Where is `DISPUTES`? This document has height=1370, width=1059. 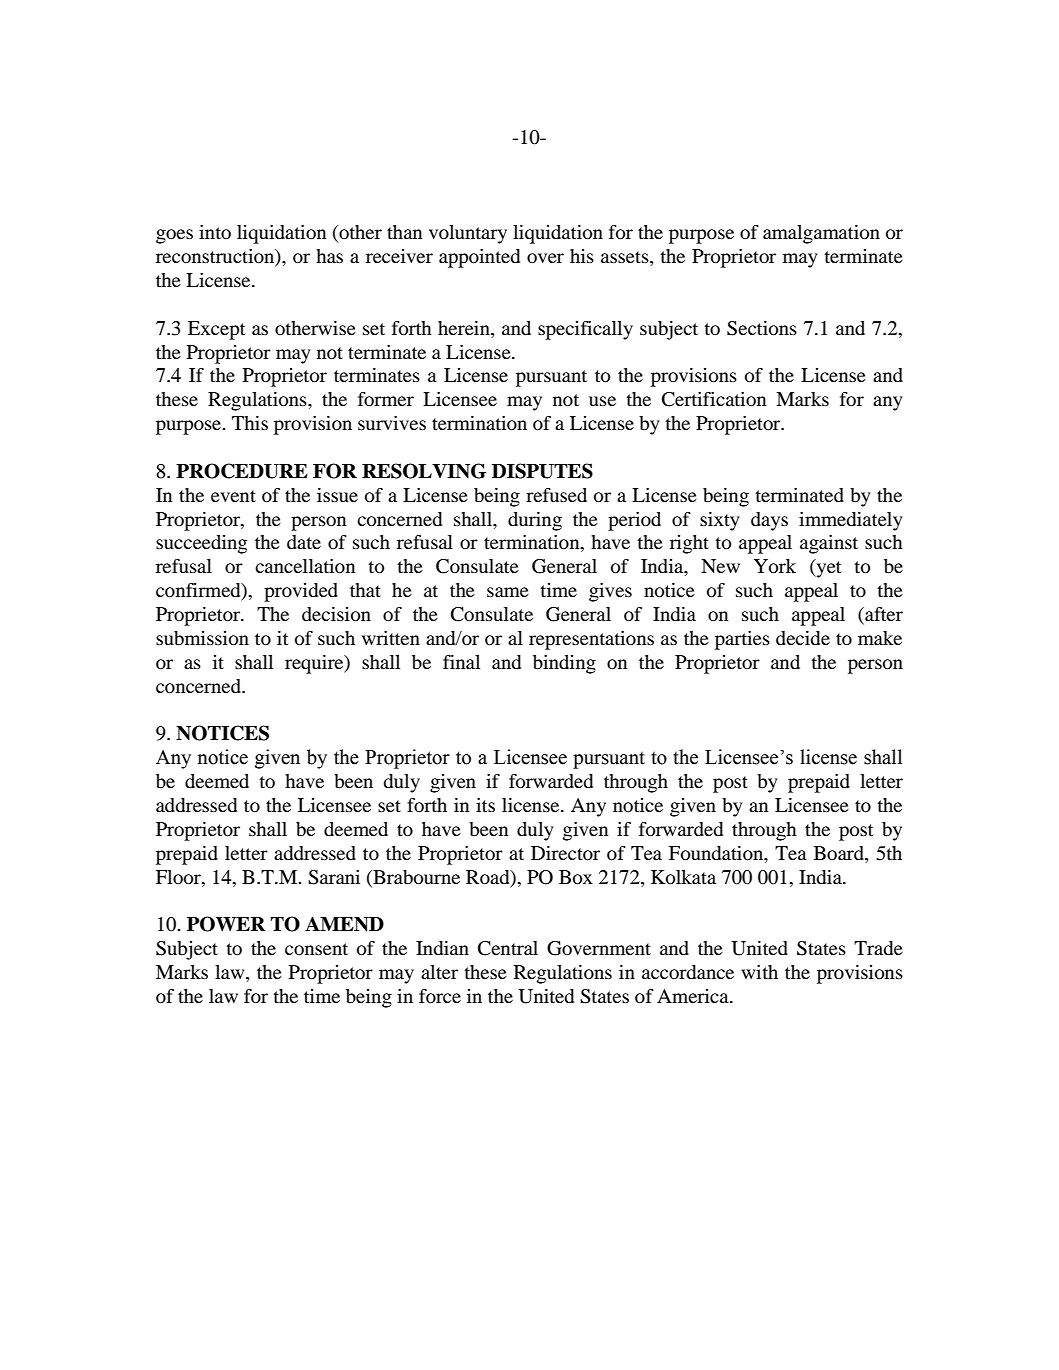 DISPUTES is located at coordinates (542, 471).
